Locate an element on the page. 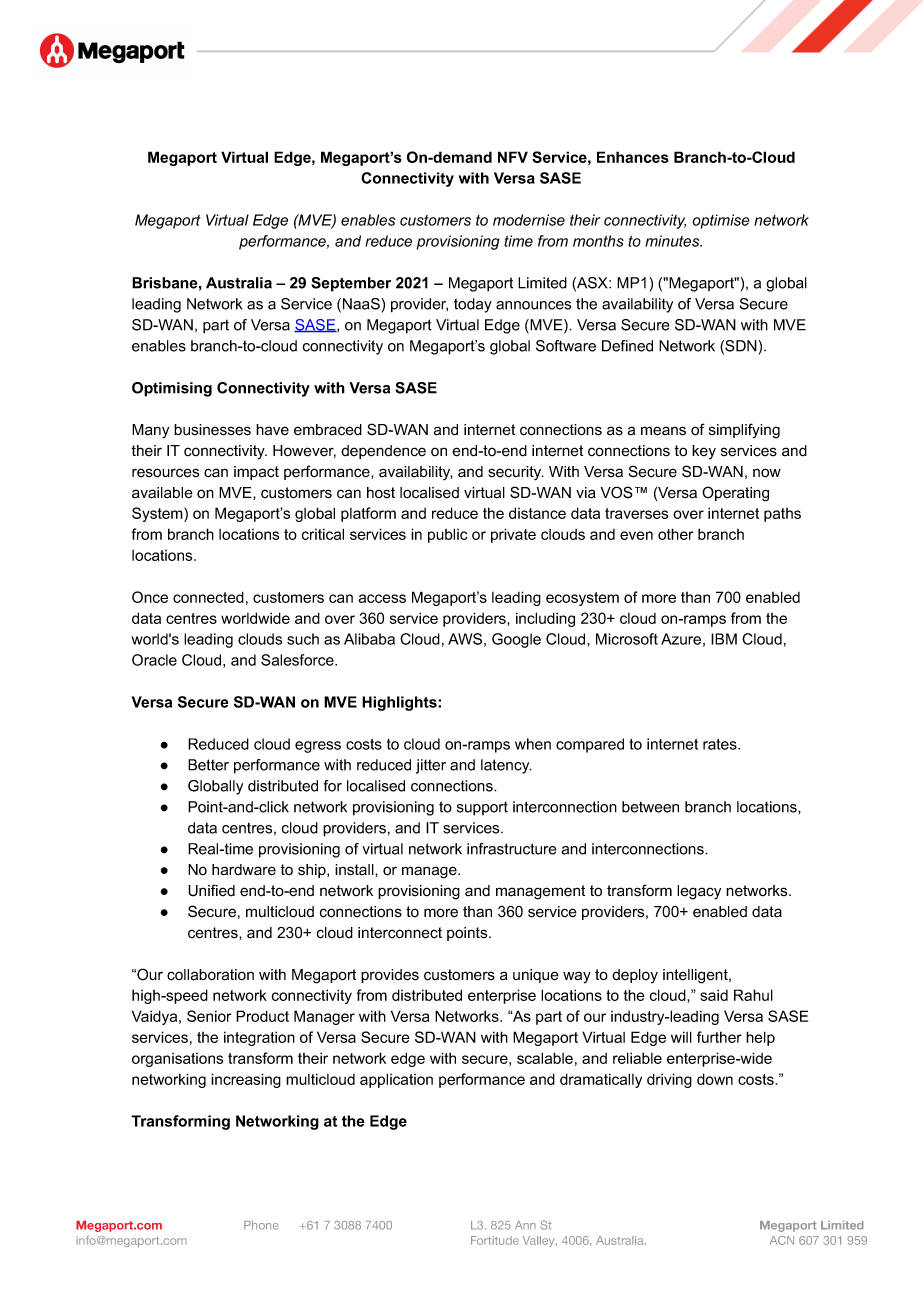 The width and height of the document is (924, 1307). modernise is located at coordinates (529, 220).
